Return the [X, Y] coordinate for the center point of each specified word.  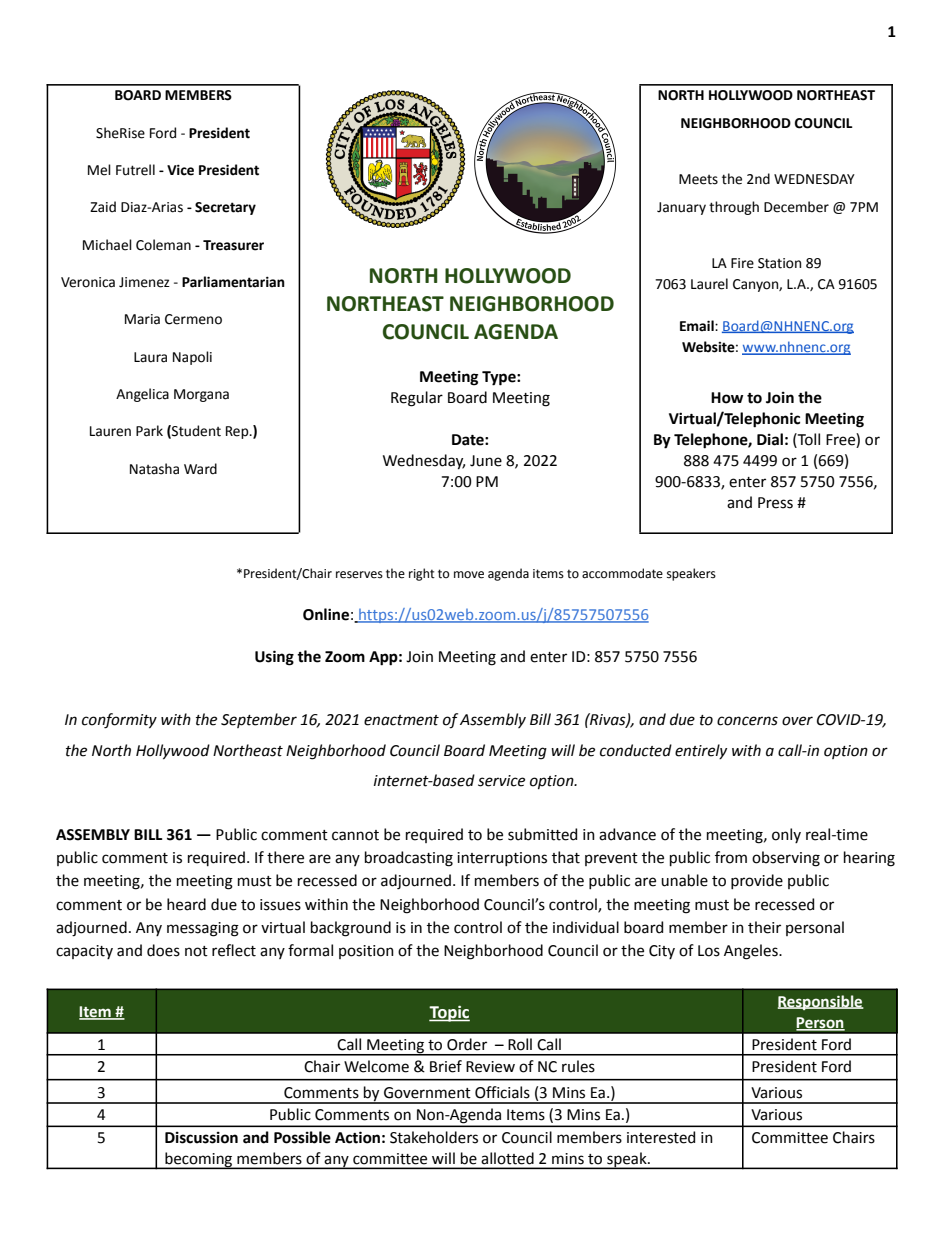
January [681, 208]
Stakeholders [434, 1137]
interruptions [502, 859]
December [796, 207]
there [285, 857]
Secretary [225, 208]
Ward [200, 469]
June [486, 461]
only [786, 835]
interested [661, 1137]
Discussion [201, 1138]
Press [775, 503]
